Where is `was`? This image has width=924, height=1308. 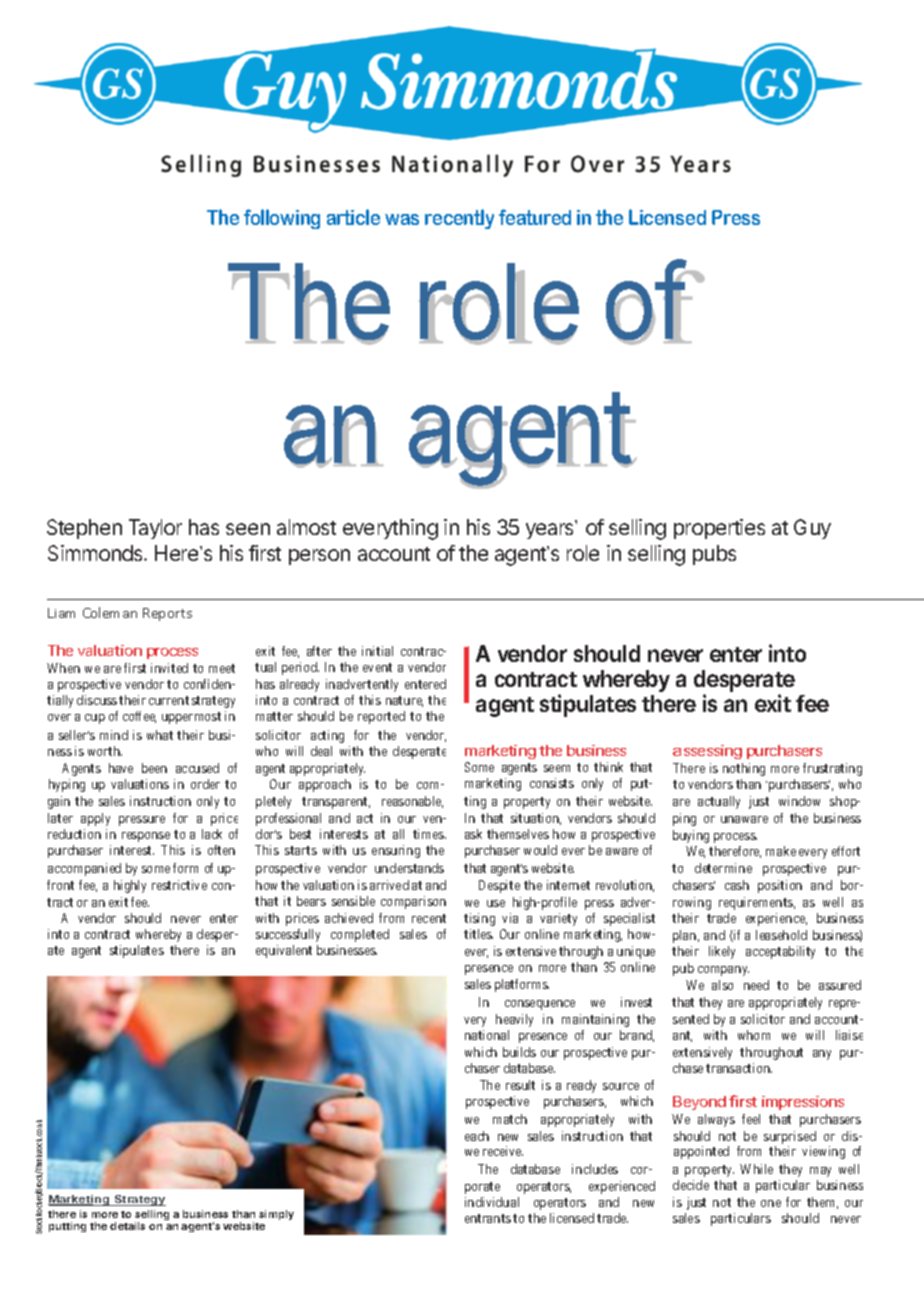
was is located at coordinates (402, 219).
